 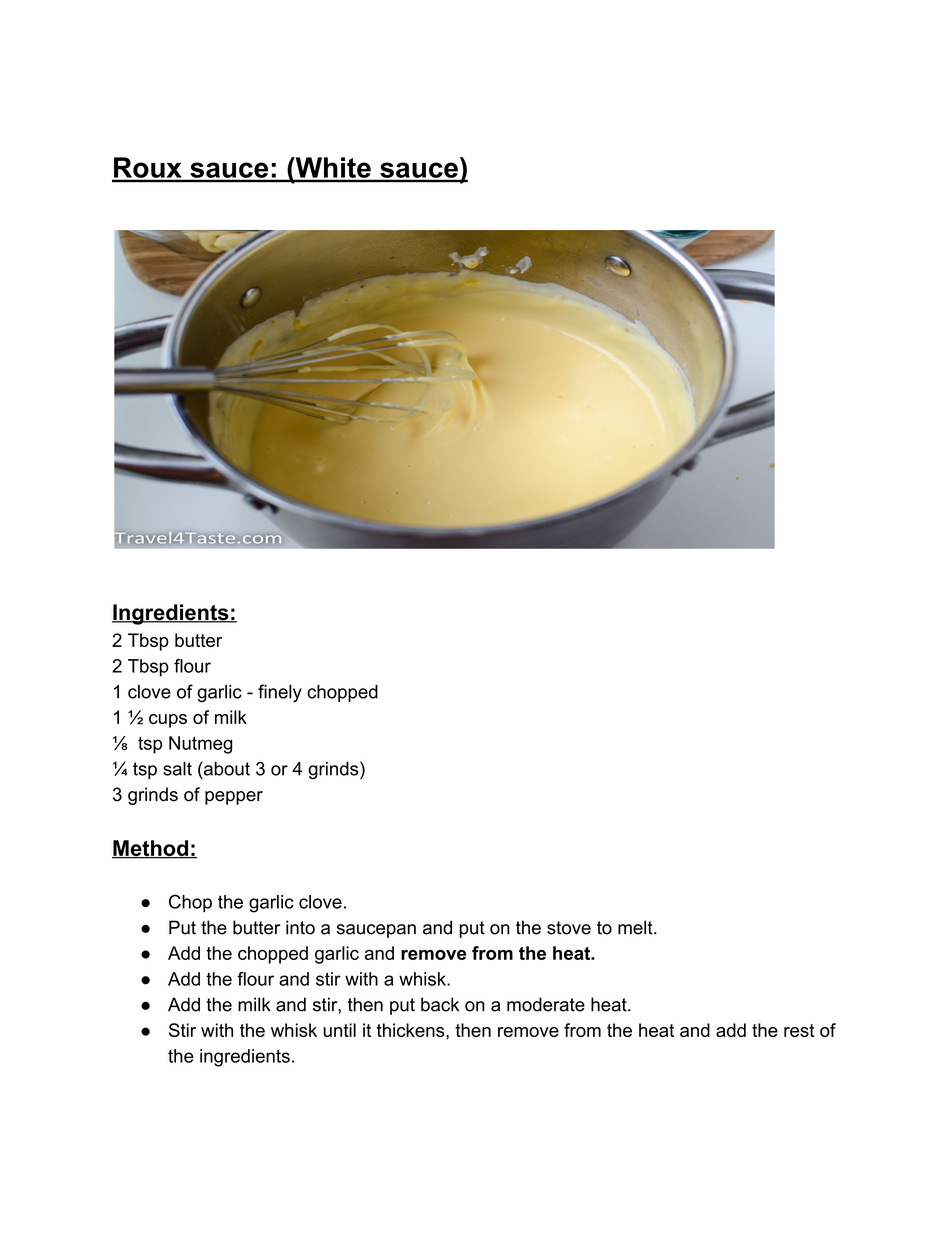 What do you see at coordinates (339, 1030) in the screenshot?
I see `until` at bounding box center [339, 1030].
